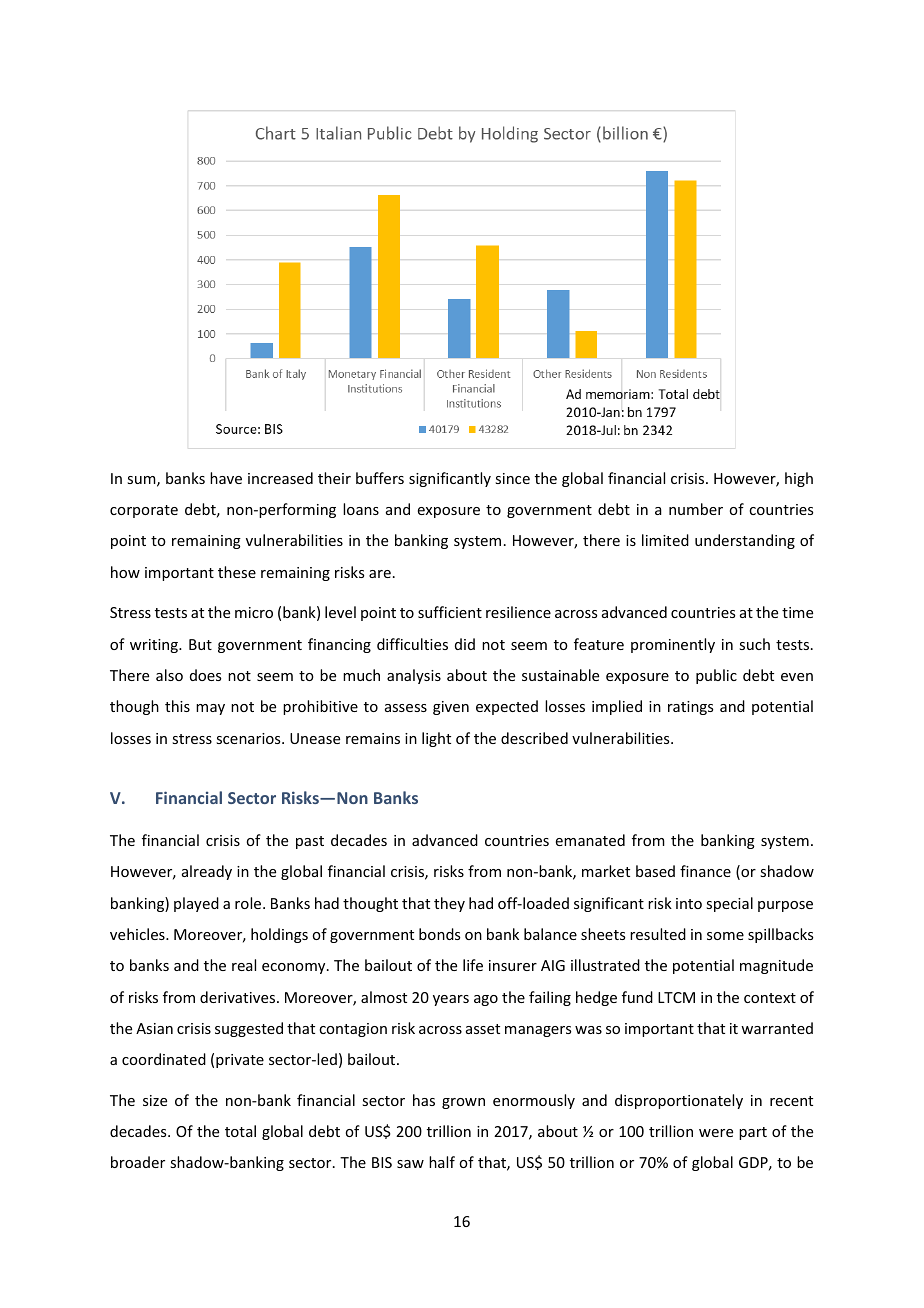 The width and height of the document is (924, 1308). I want to click on have, so click(226, 478).
